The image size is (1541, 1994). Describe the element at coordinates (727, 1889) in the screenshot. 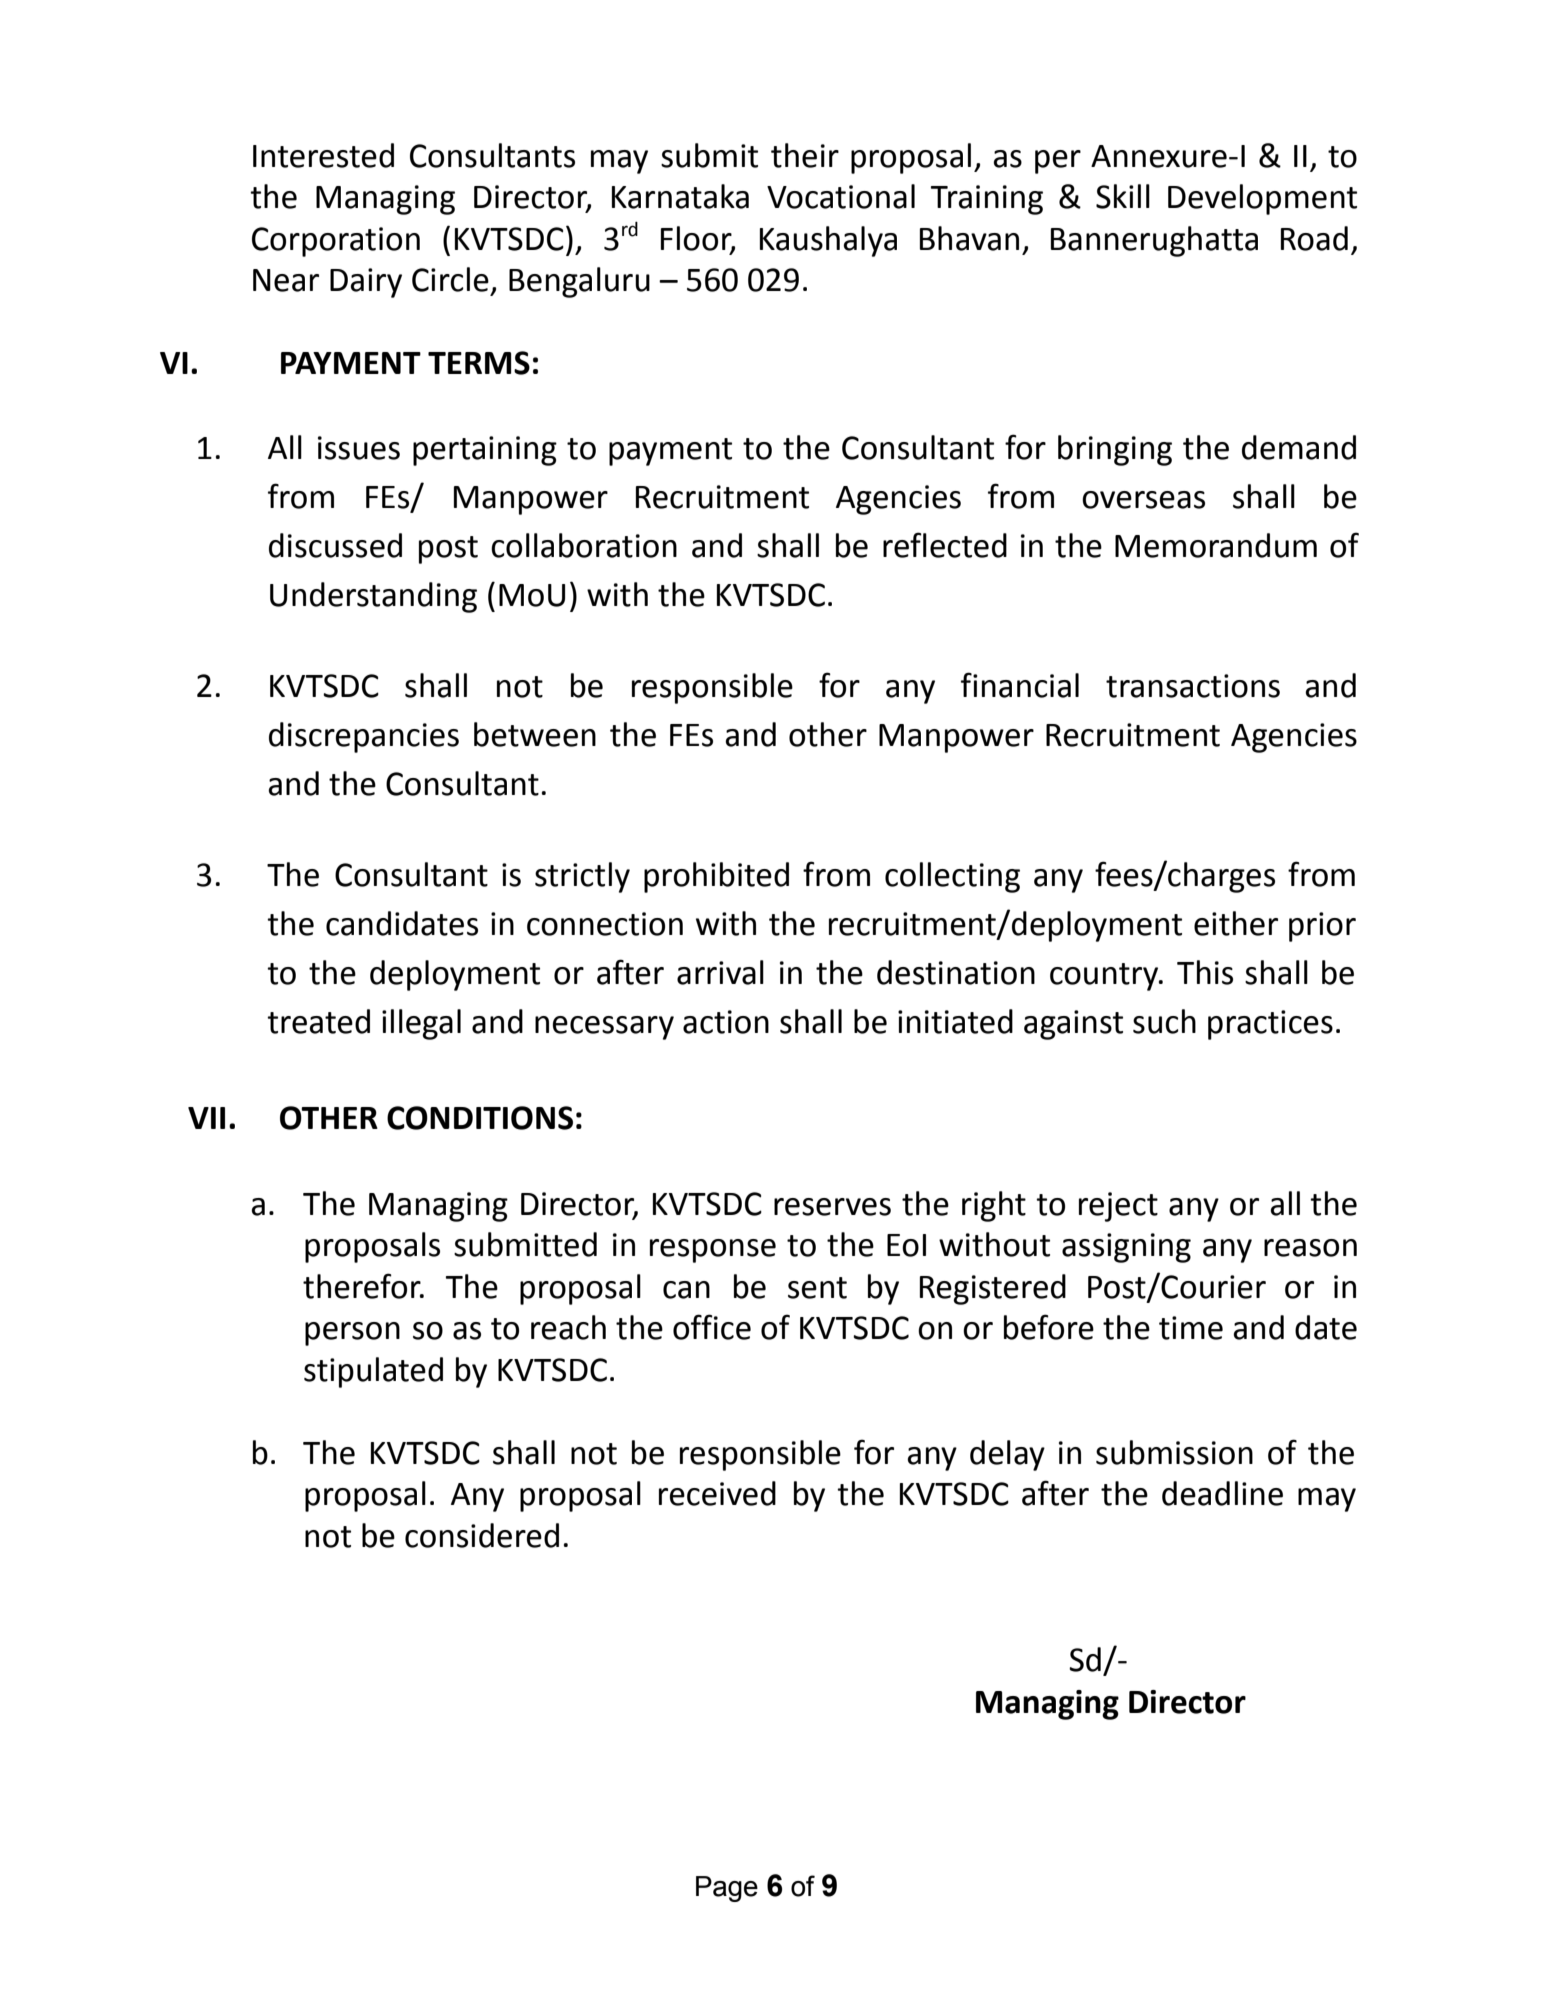

I see `Page` at that location.
